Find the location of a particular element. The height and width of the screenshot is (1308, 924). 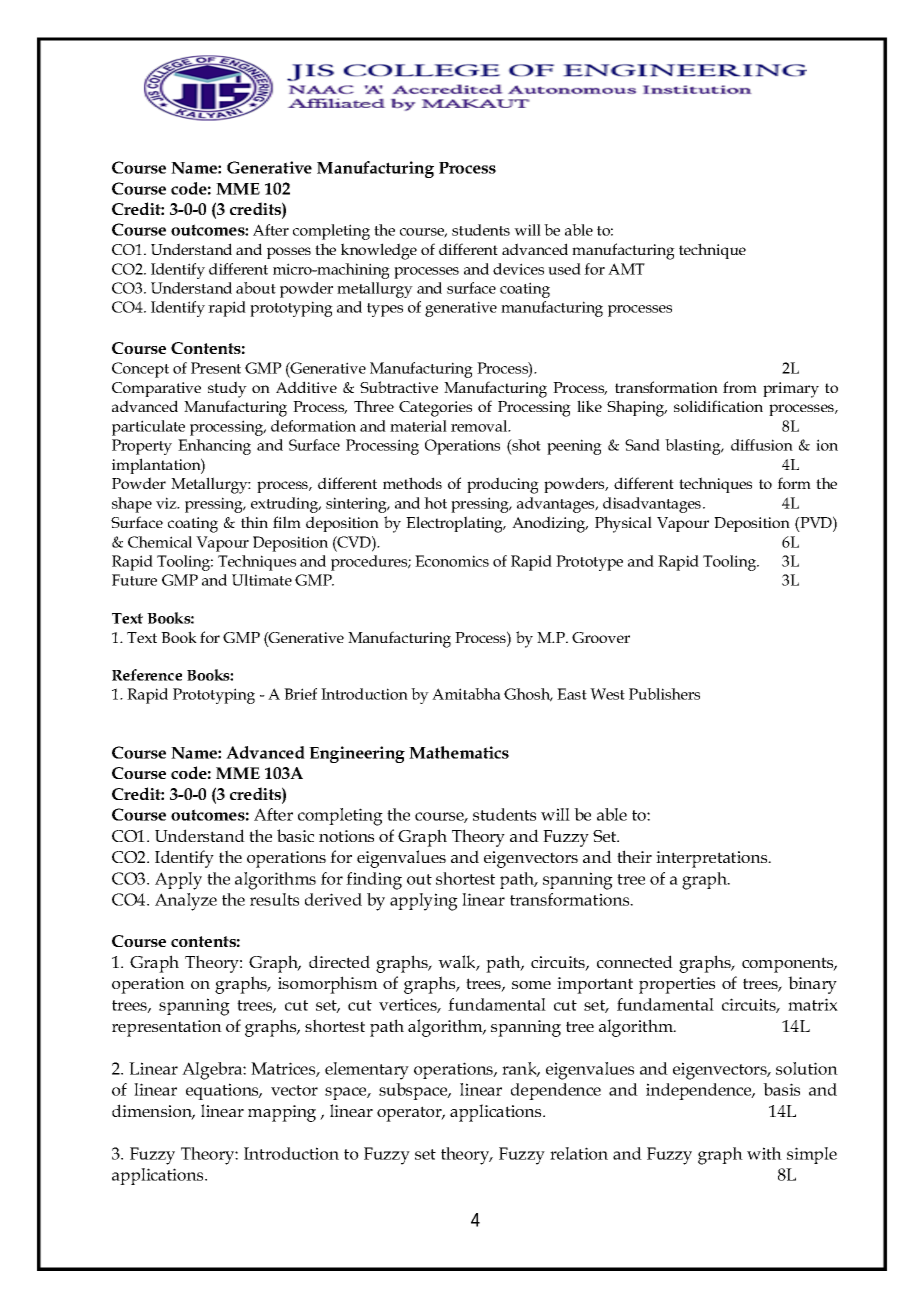

Mathematics is located at coordinates (459, 752).
